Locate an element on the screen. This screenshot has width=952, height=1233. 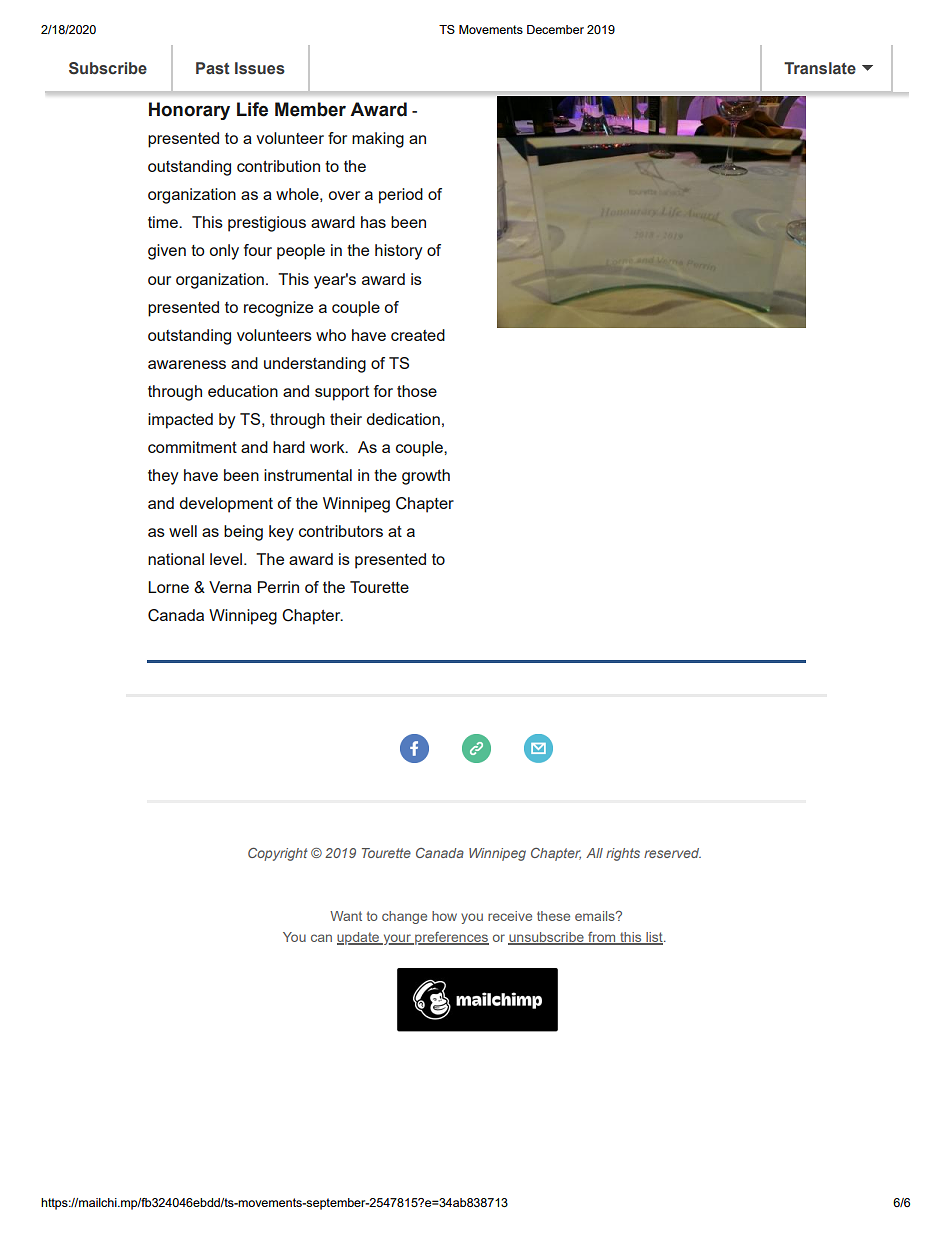
growth is located at coordinates (426, 477).
